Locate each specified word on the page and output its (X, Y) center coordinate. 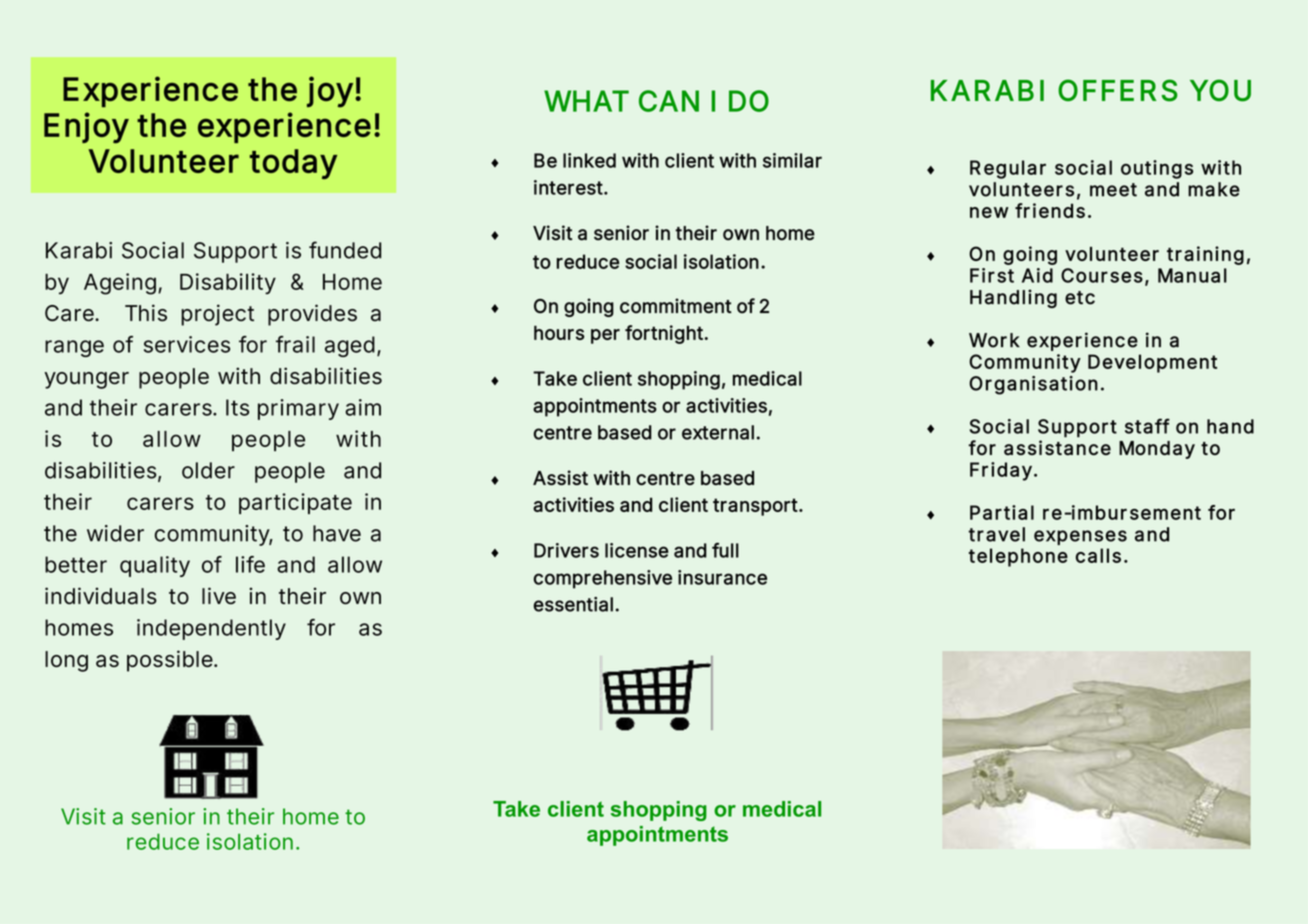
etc (1080, 298)
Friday (1001, 471)
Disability (228, 283)
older (208, 470)
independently (211, 629)
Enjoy (86, 128)
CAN (669, 101)
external (718, 432)
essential (573, 604)
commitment (676, 306)
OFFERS (1118, 90)
